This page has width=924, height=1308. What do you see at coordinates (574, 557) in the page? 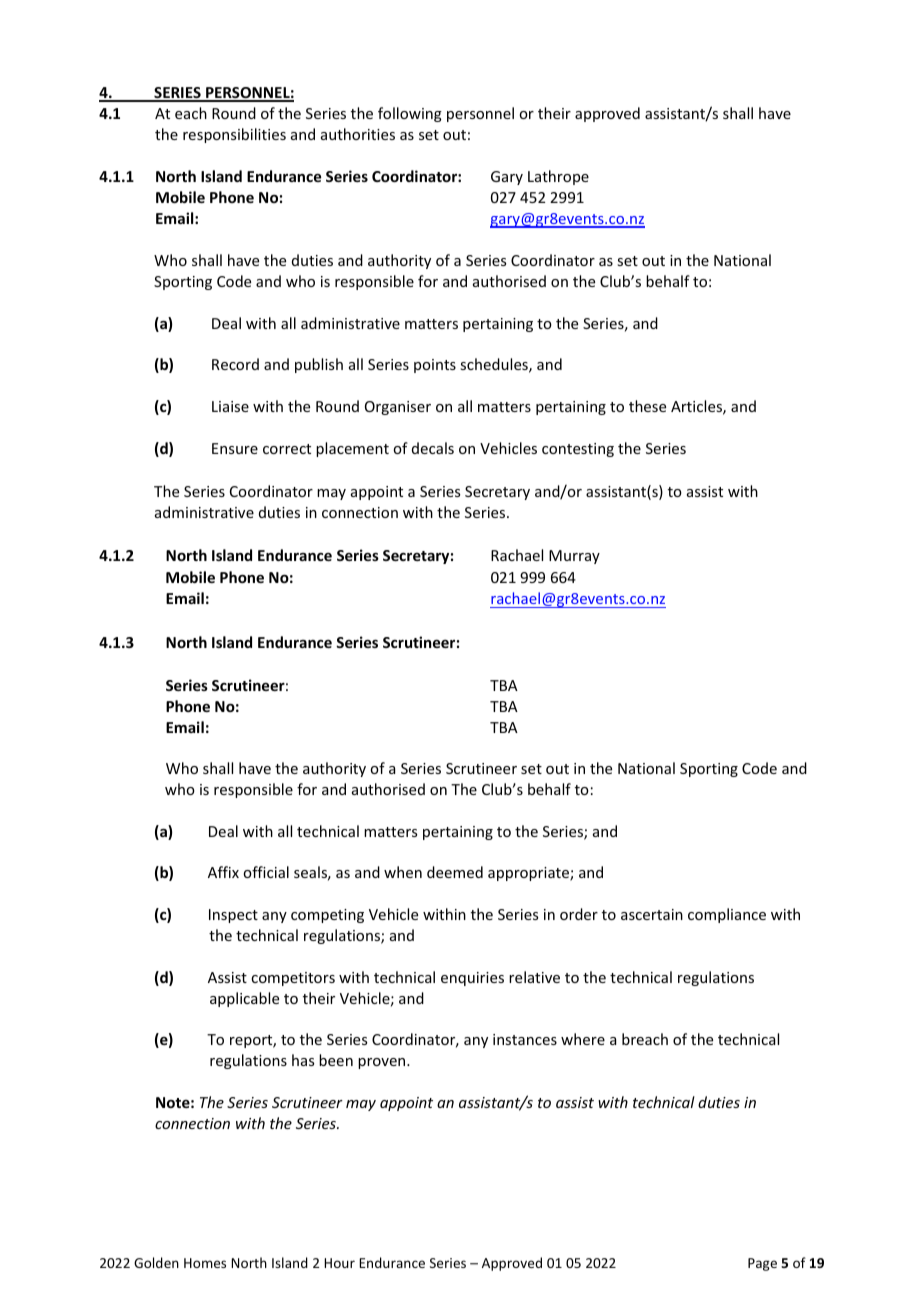
I see `Murray` at bounding box center [574, 557].
